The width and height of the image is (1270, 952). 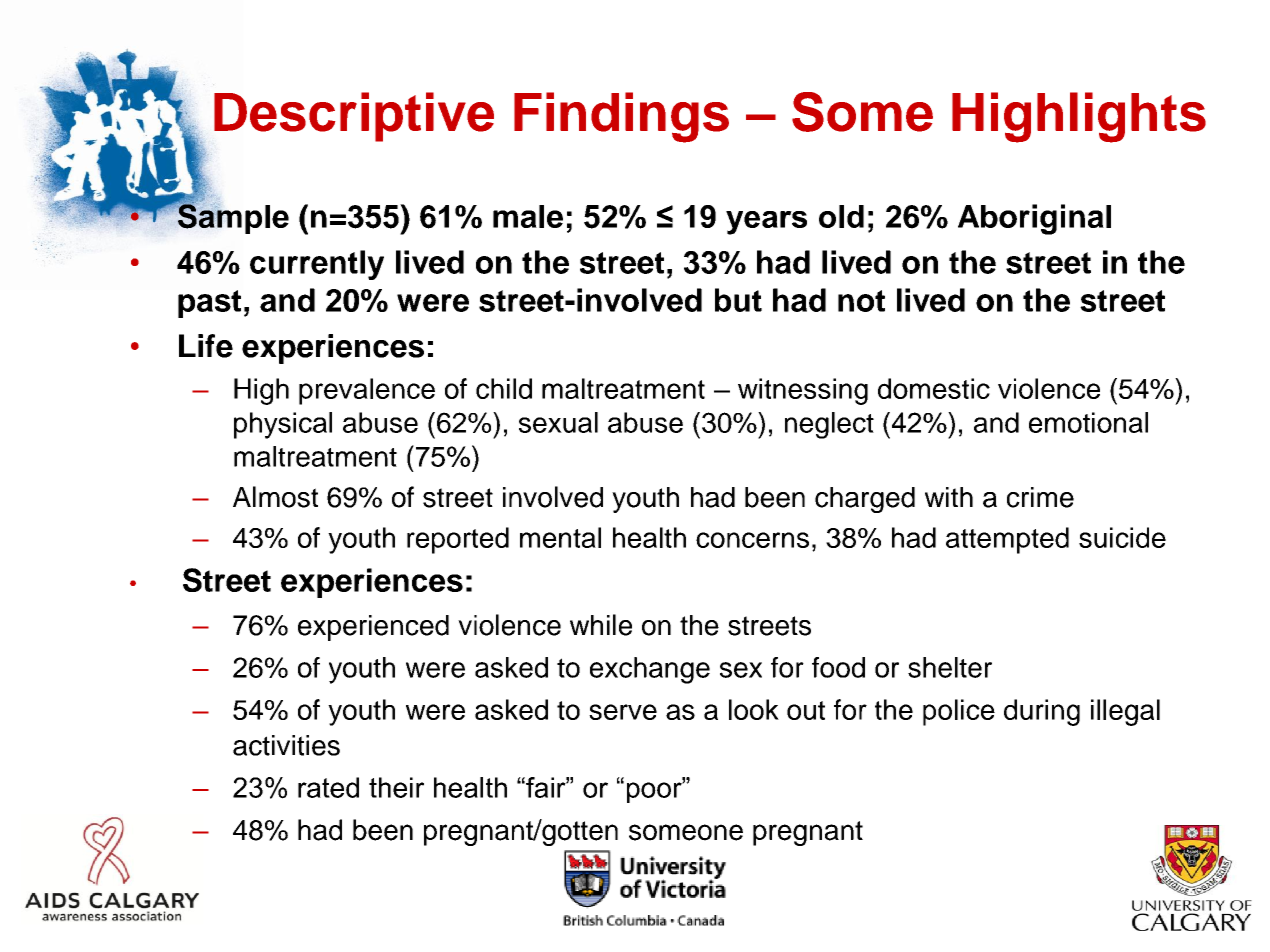 What do you see at coordinates (283, 425) in the image?
I see `physical` at bounding box center [283, 425].
